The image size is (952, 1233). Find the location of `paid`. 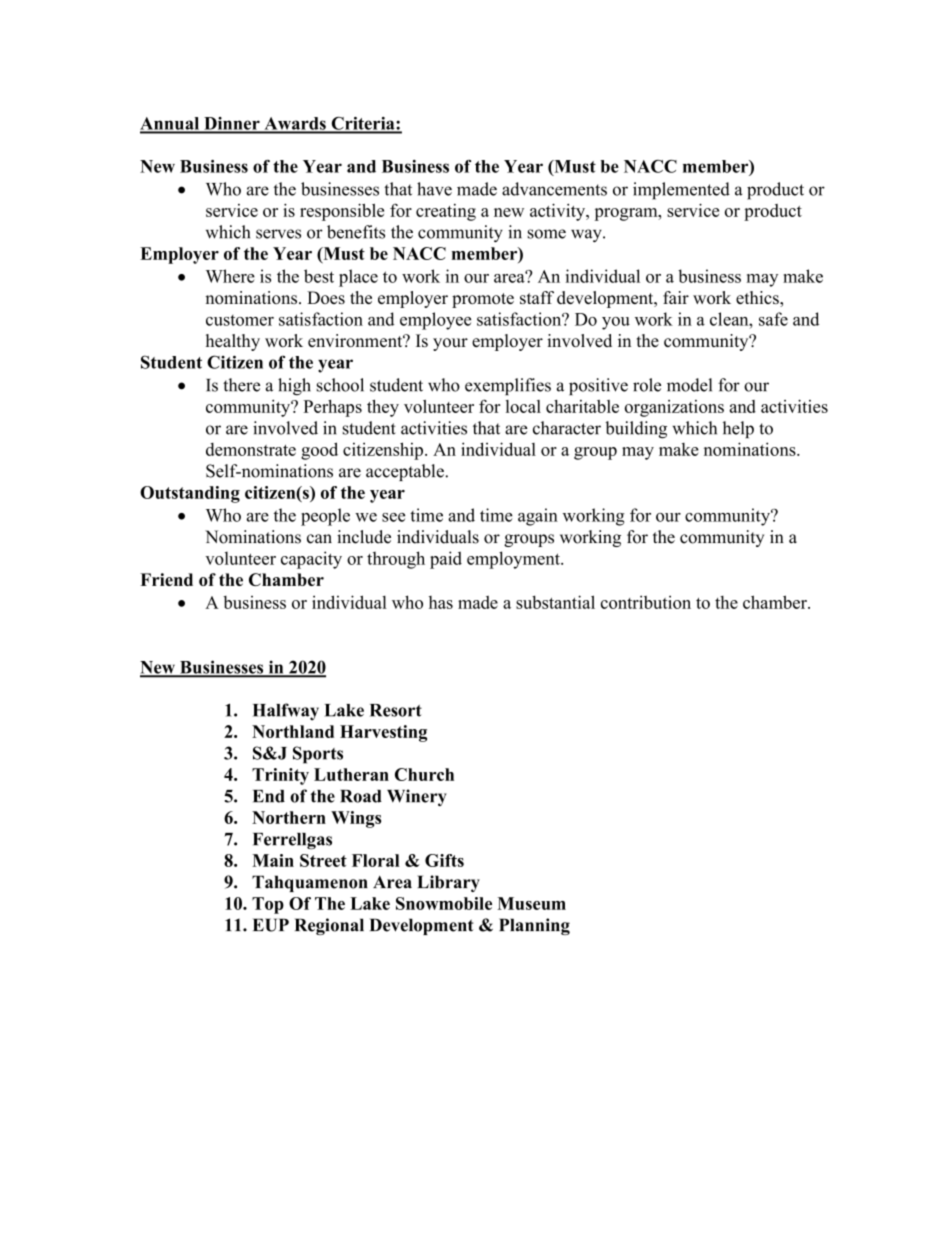

paid is located at coordinates (446, 560).
